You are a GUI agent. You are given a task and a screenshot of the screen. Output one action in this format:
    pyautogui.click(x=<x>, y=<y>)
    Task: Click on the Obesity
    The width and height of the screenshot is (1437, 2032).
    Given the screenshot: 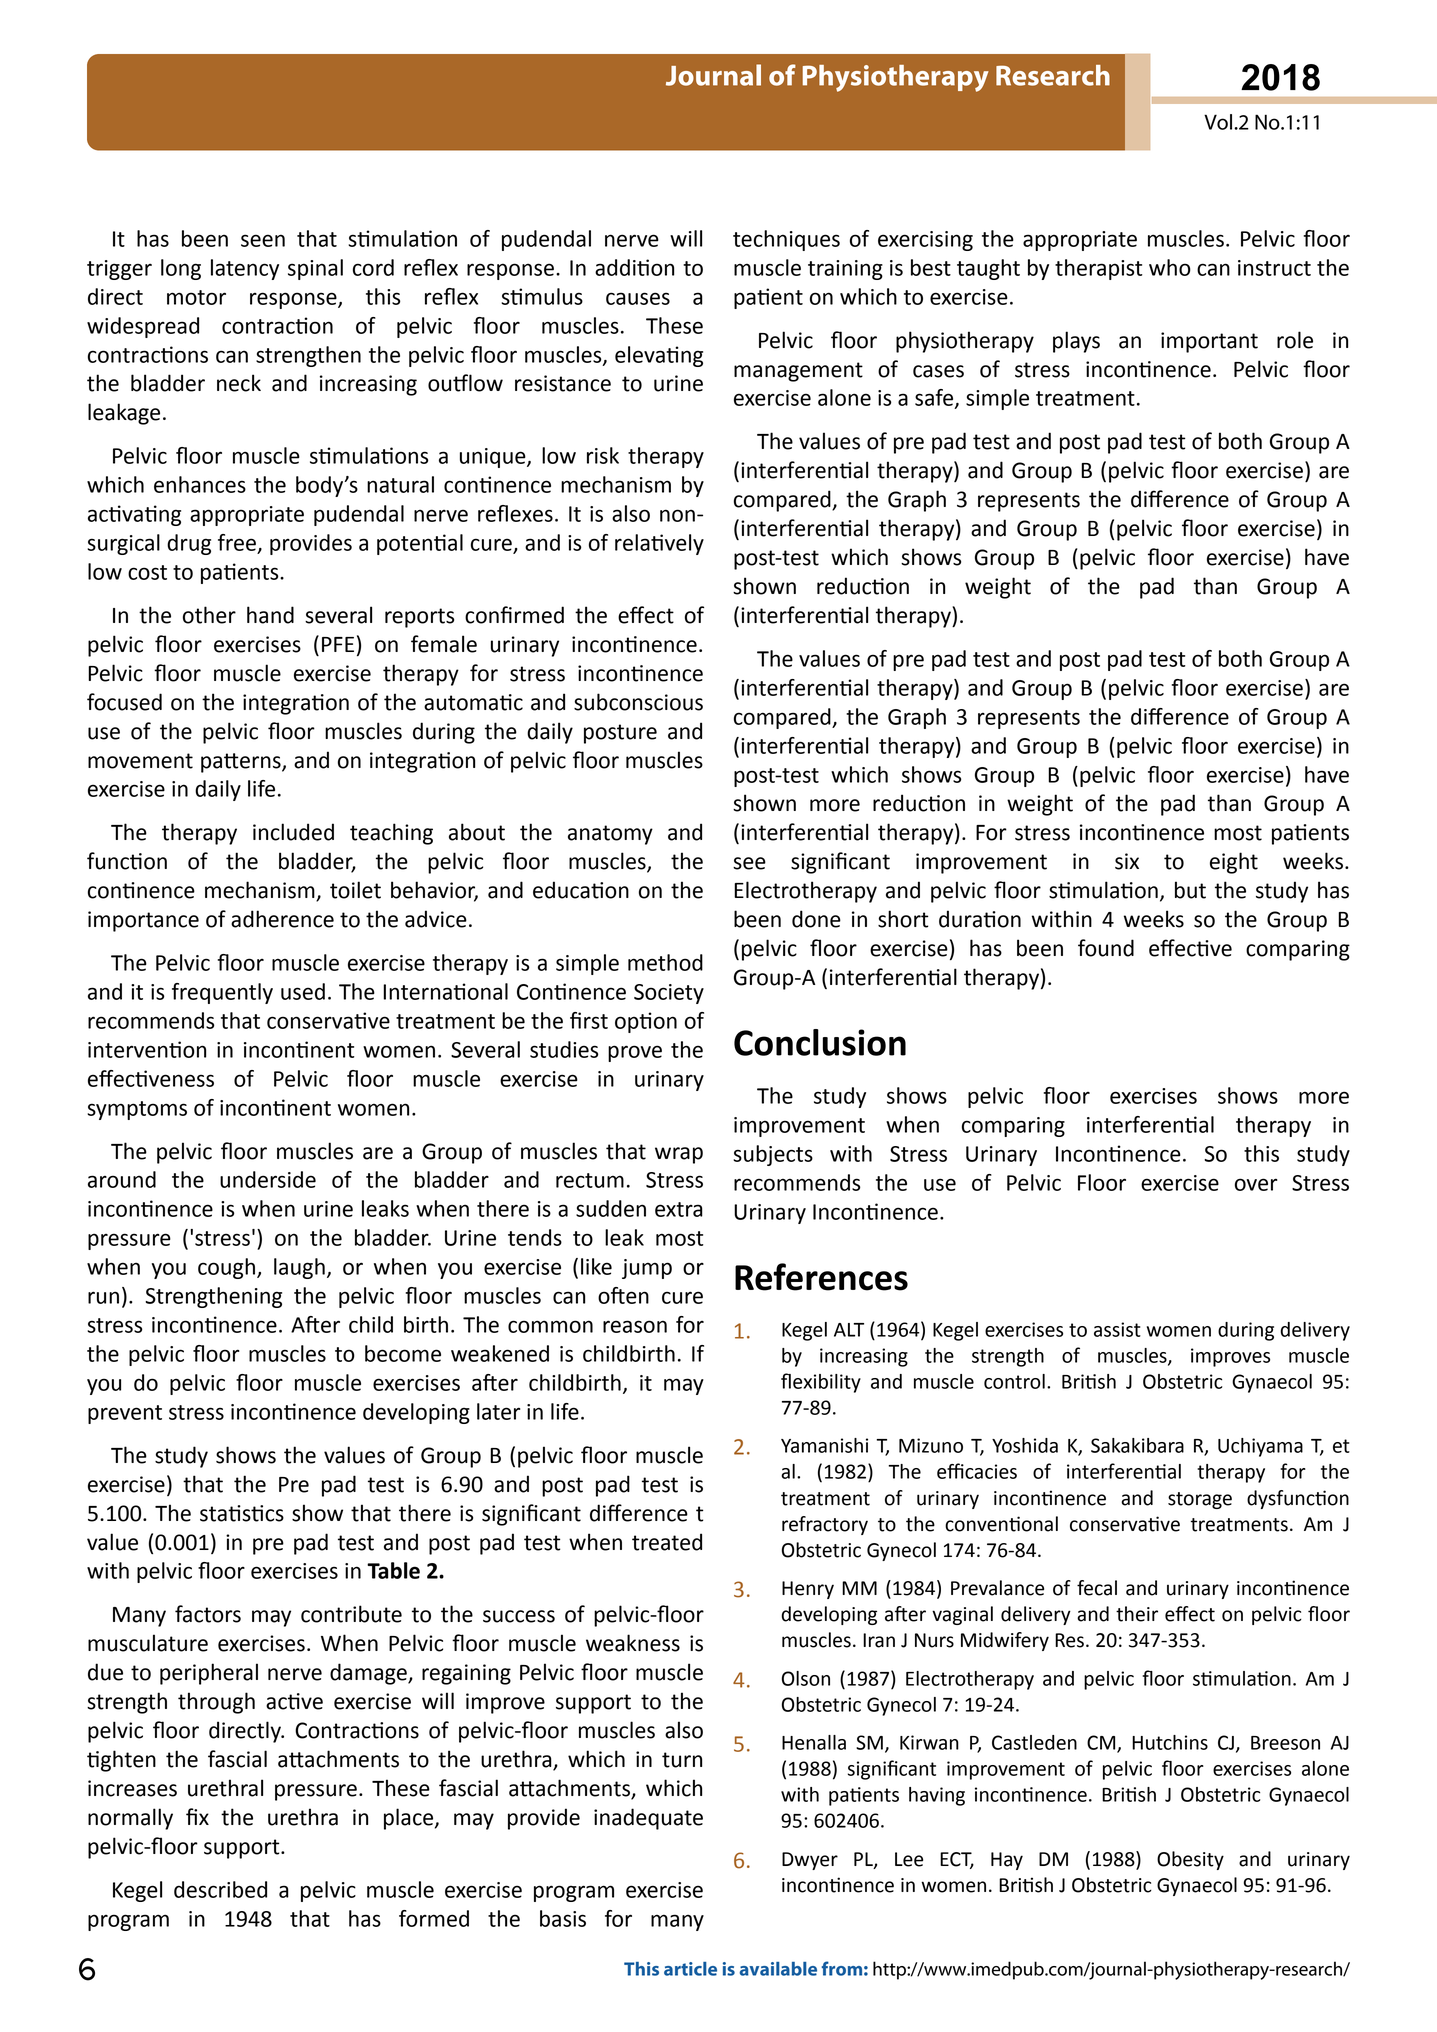 What is the action you would take?
    pyautogui.click(x=1190, y=1860)
